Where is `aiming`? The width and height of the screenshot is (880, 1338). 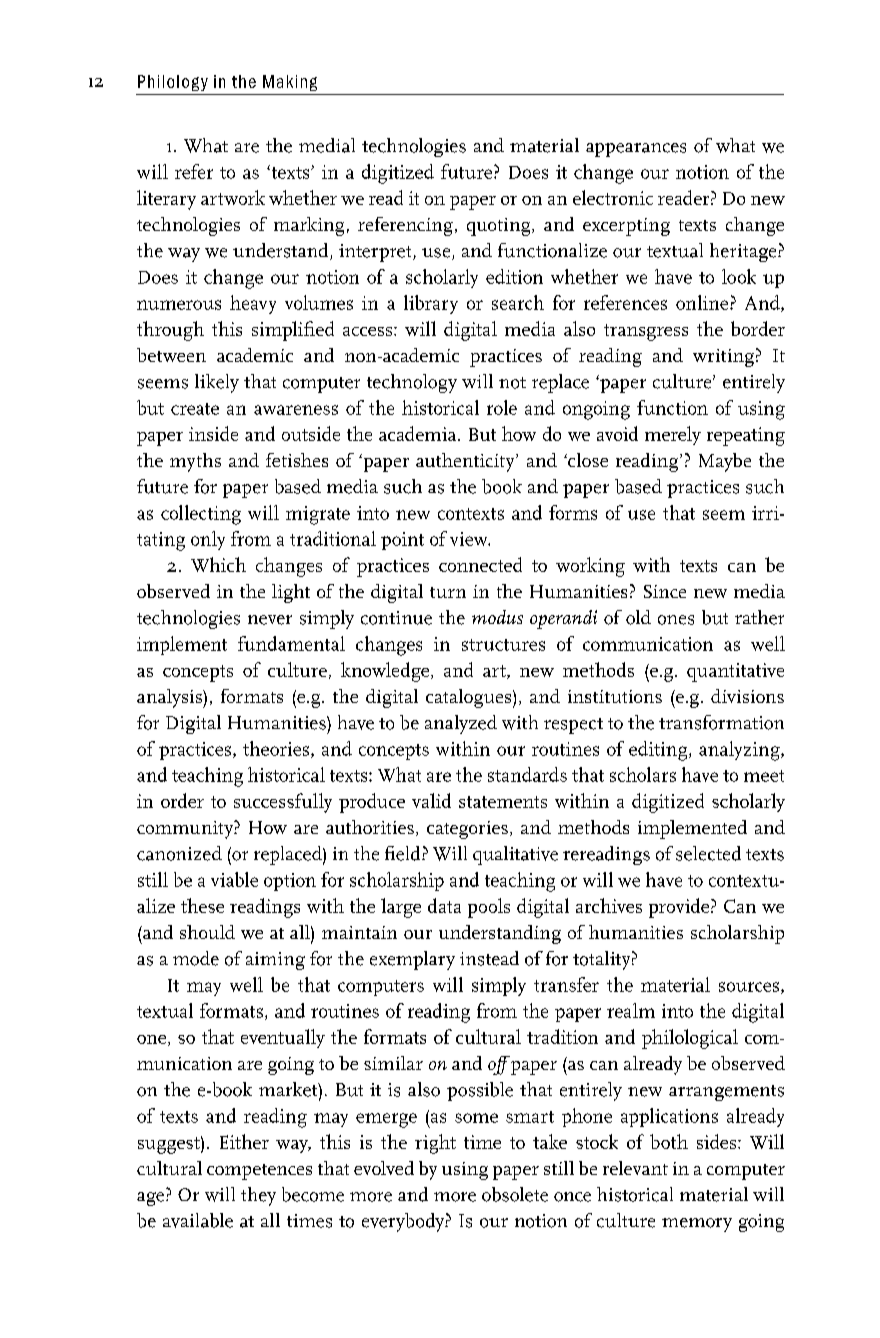
aiming is located at coordinates (275, 961).
